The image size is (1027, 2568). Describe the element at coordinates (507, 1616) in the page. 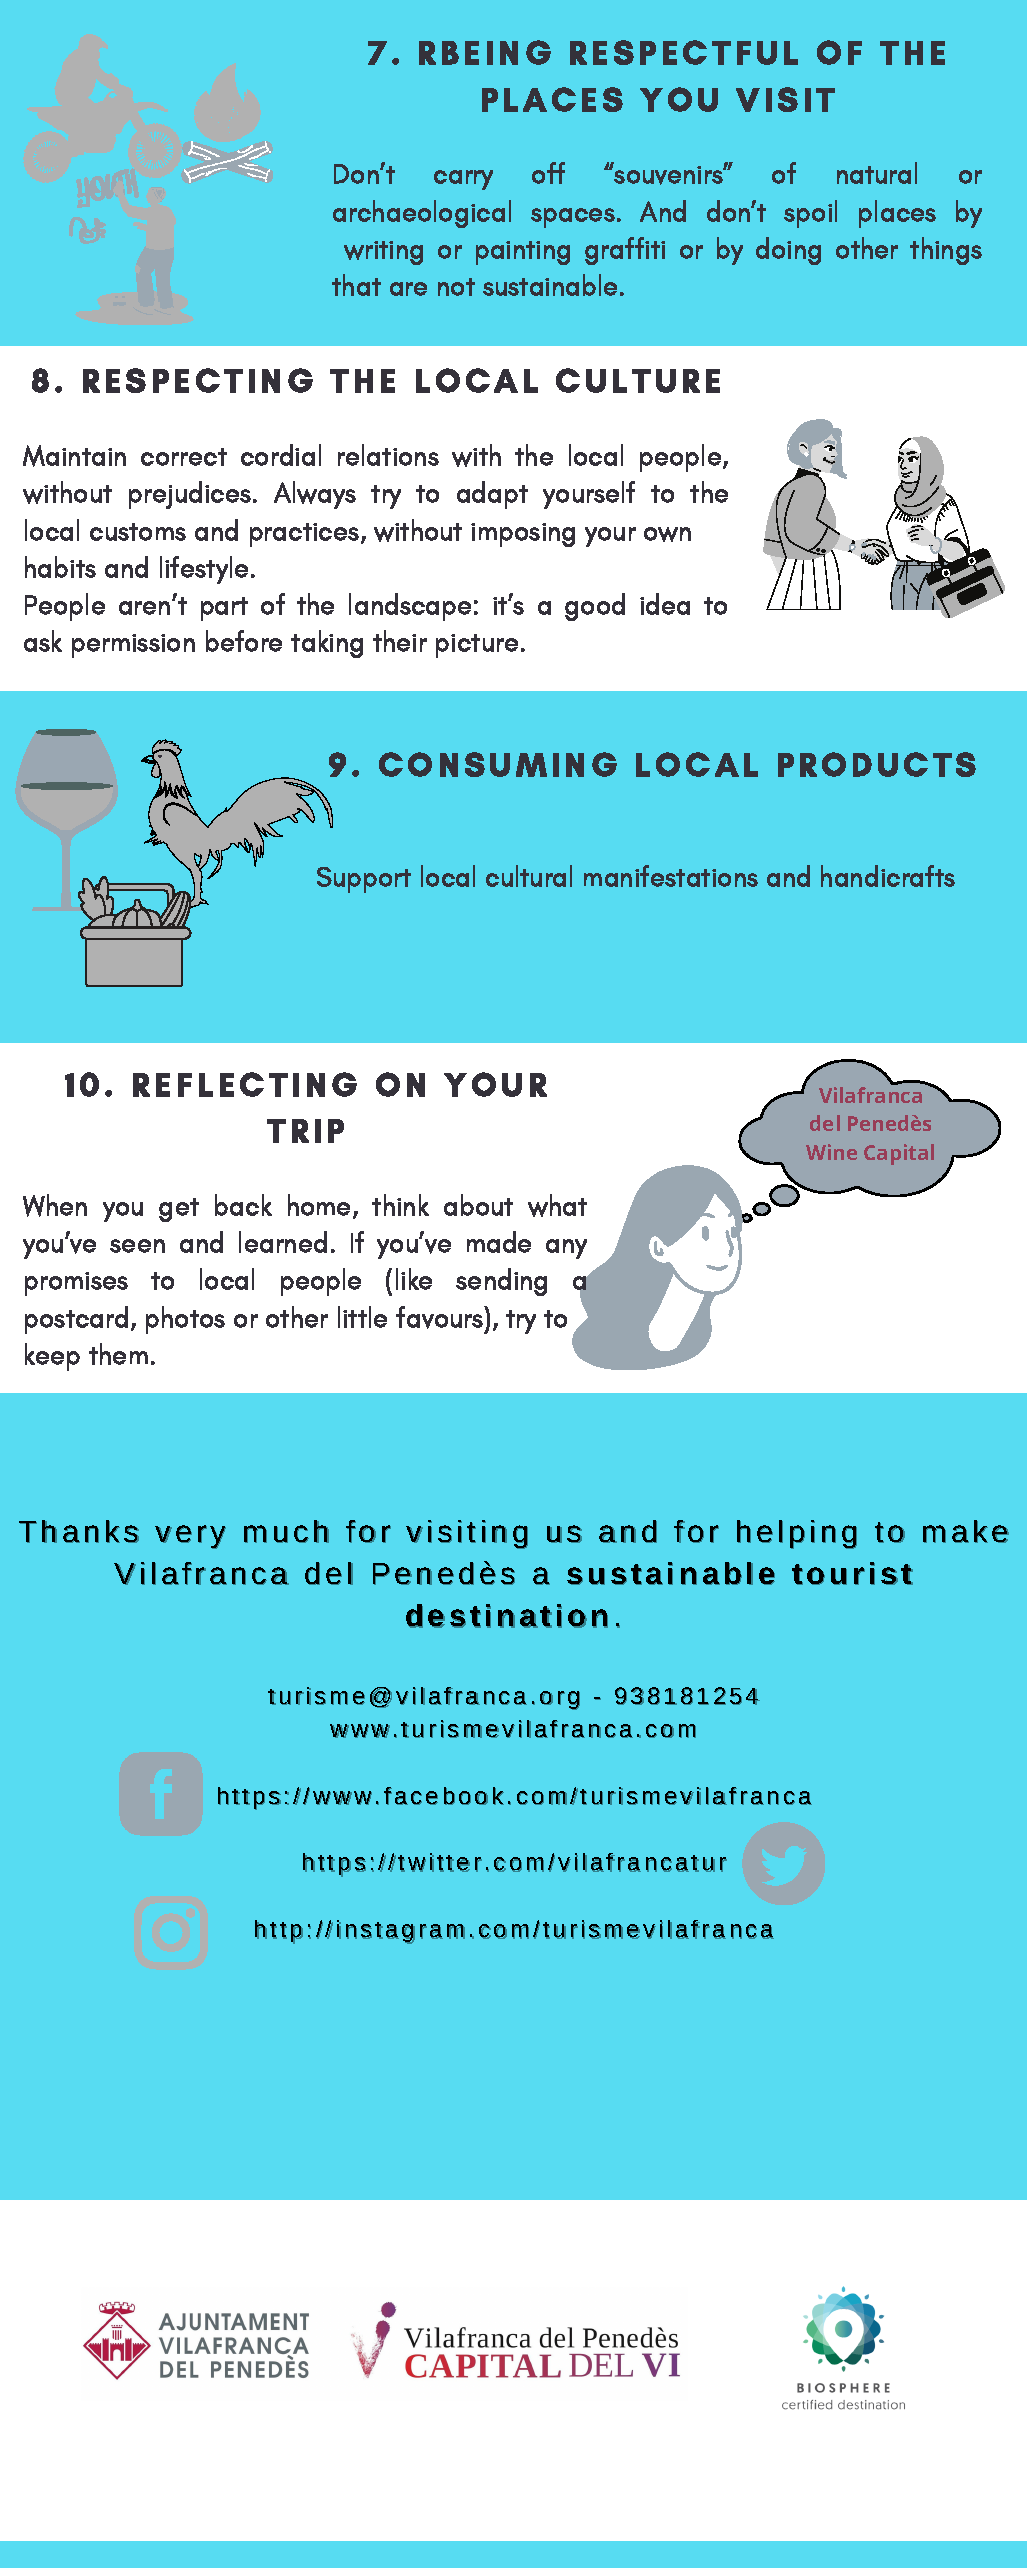

I see `destination` at that location.
